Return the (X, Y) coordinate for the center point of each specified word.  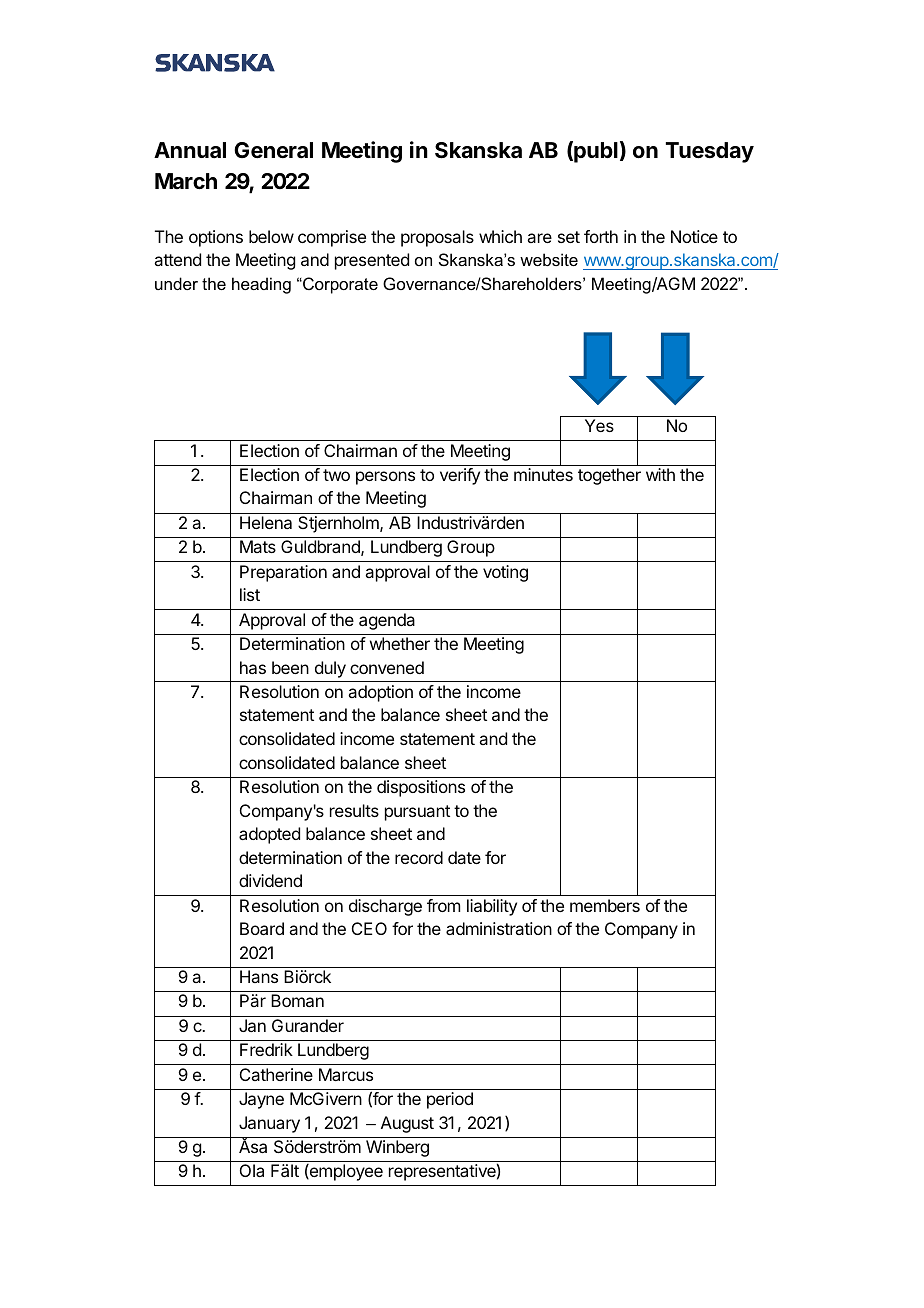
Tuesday (710, 152)
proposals (437, 238)
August (407, 1124)
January (269, 1124)
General (273, 150)
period (450, 1100)
